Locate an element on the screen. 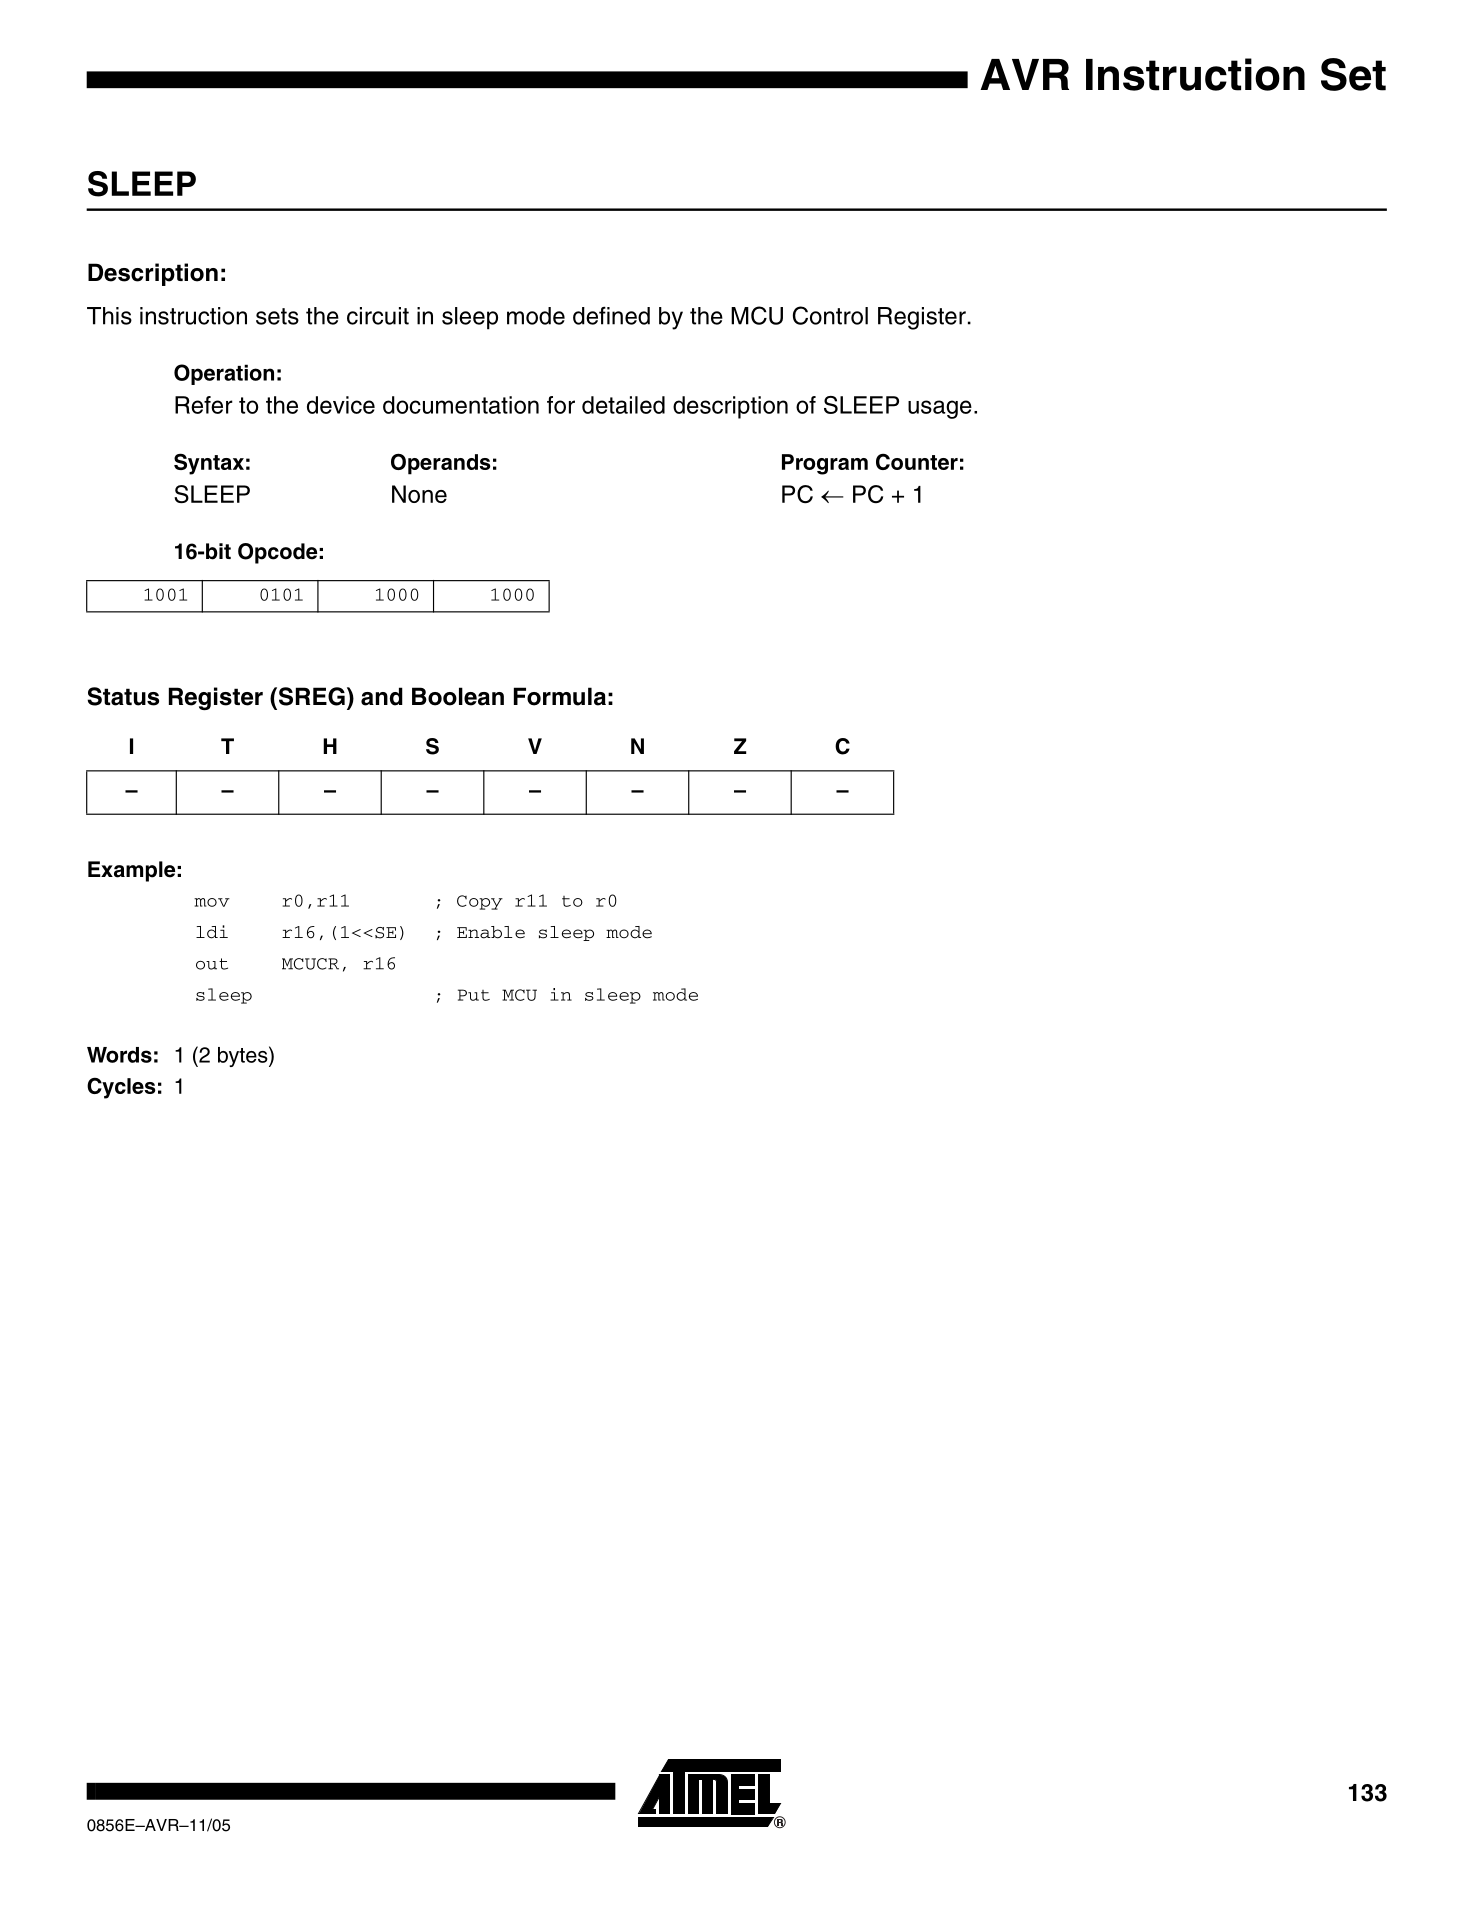 This screenshot has width=1474, height=1908. Formula is located at coordinates (560, 696).
